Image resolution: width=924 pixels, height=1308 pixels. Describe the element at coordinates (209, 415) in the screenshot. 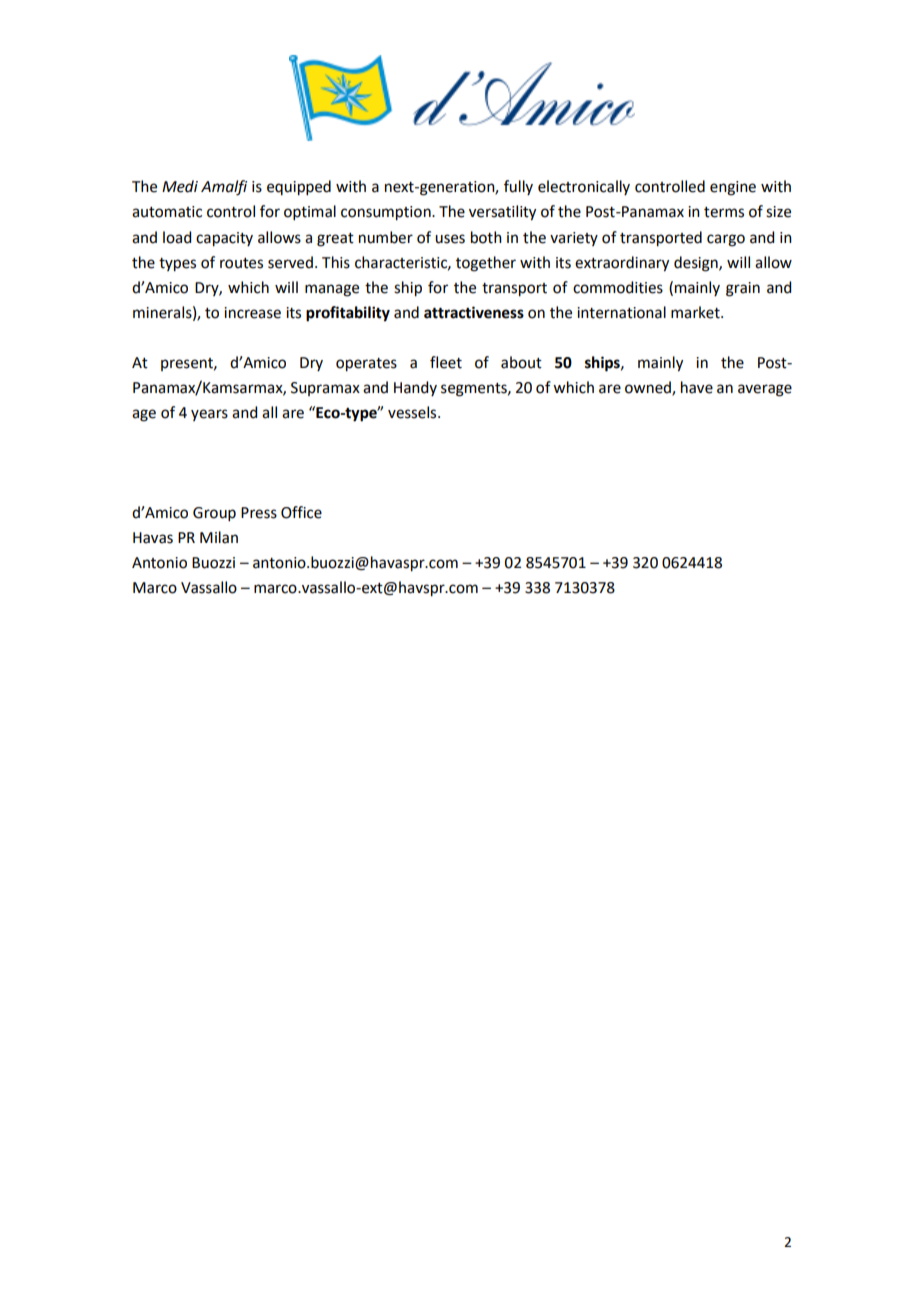

I see `years` at that location.
